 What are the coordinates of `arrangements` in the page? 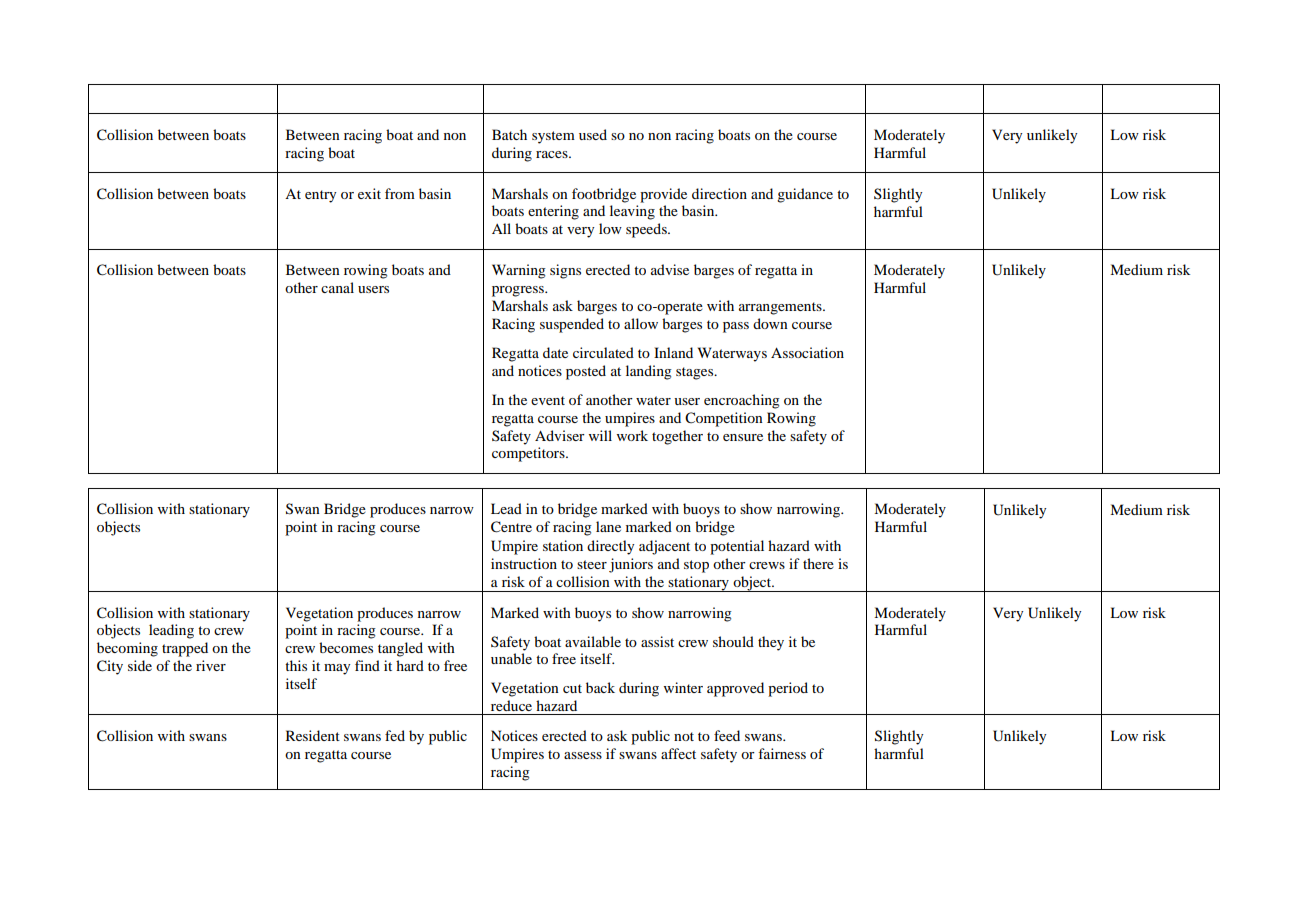 It's located at (781, 308).
